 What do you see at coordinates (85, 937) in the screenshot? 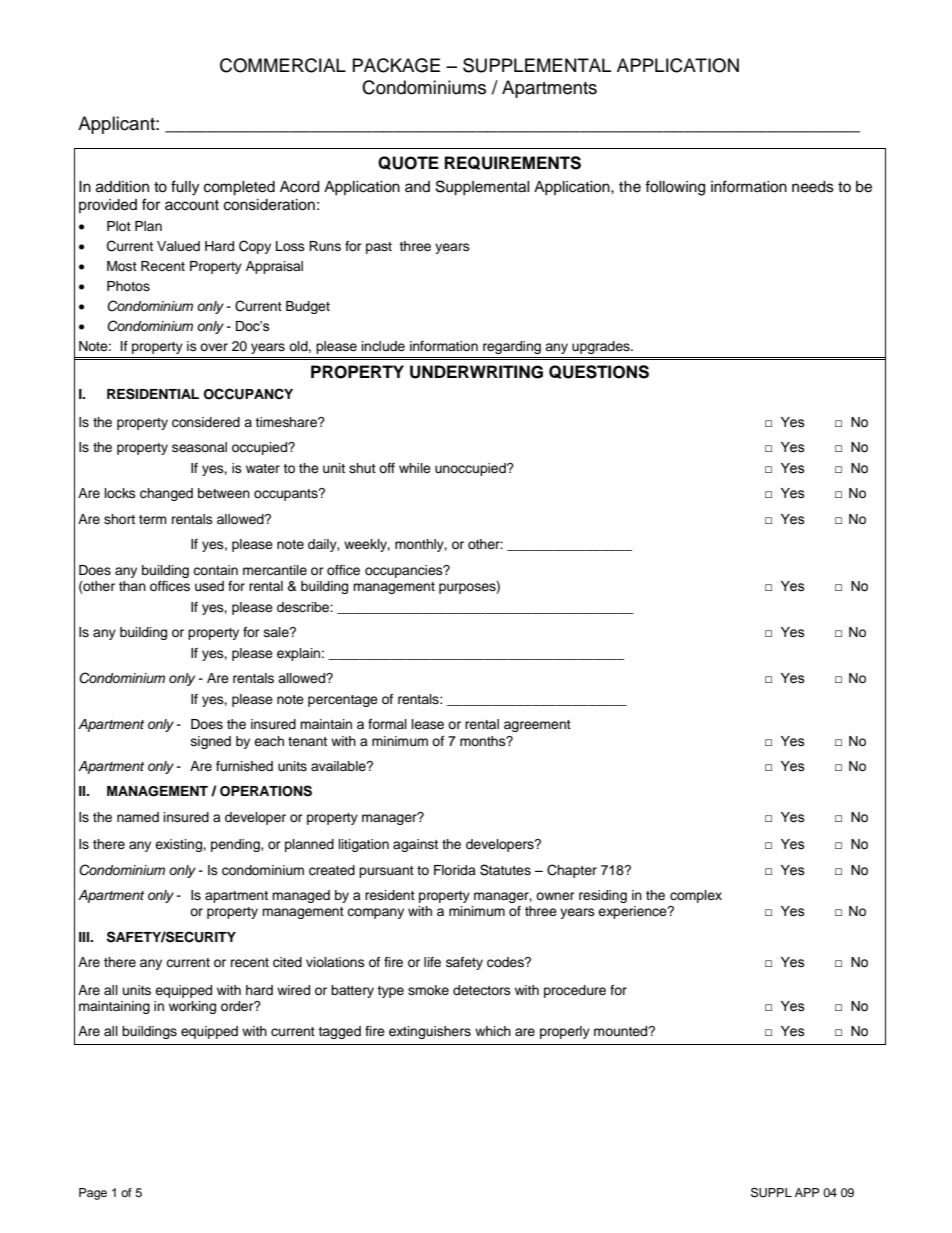
I see `III` at bounding box center [85, 937].
